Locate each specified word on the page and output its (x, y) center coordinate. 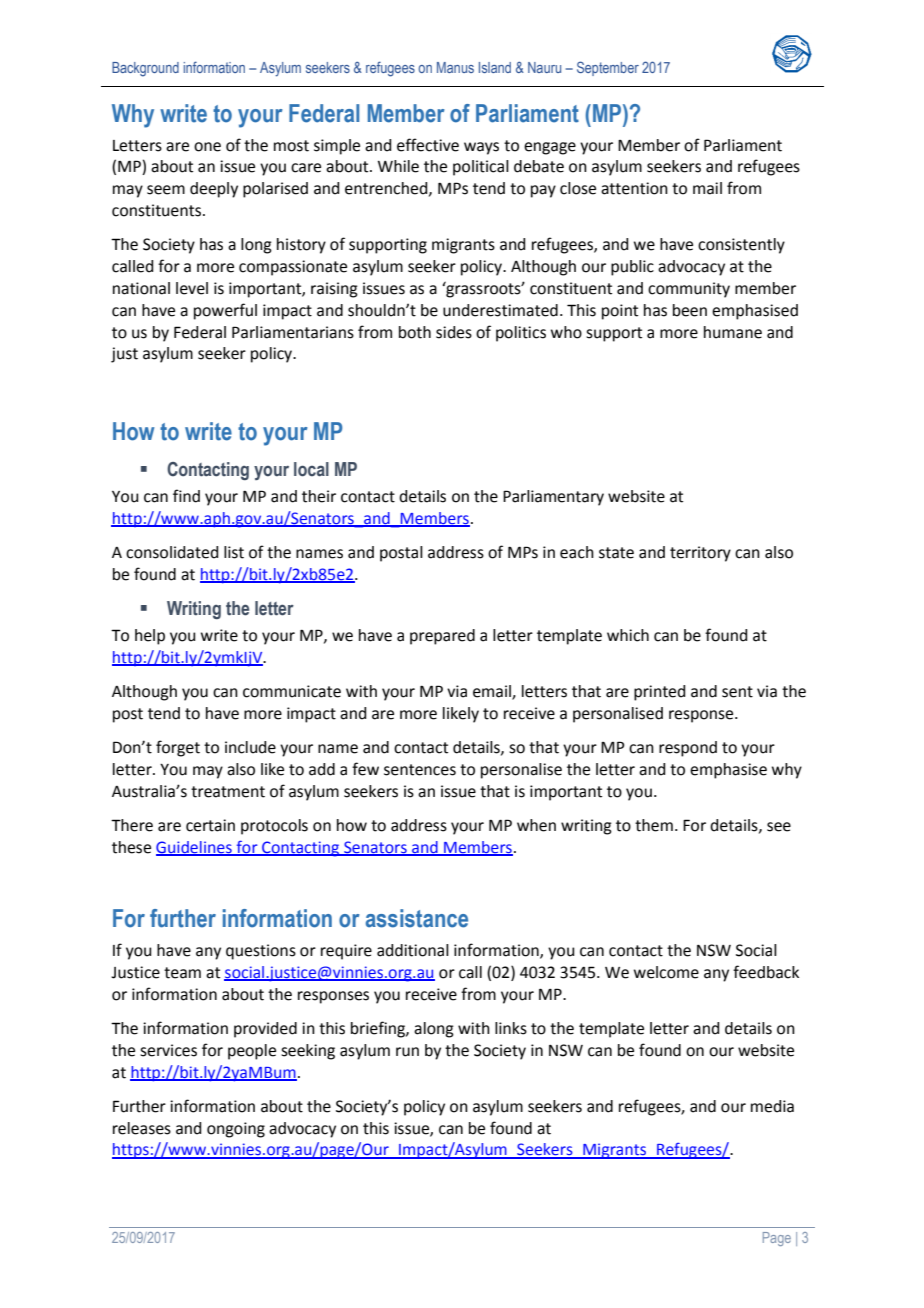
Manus (455, 67)
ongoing (236, 1130)
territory (700, 554)
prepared (442, 637)
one (207, 147)
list (234, 552)
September (608, 68)
